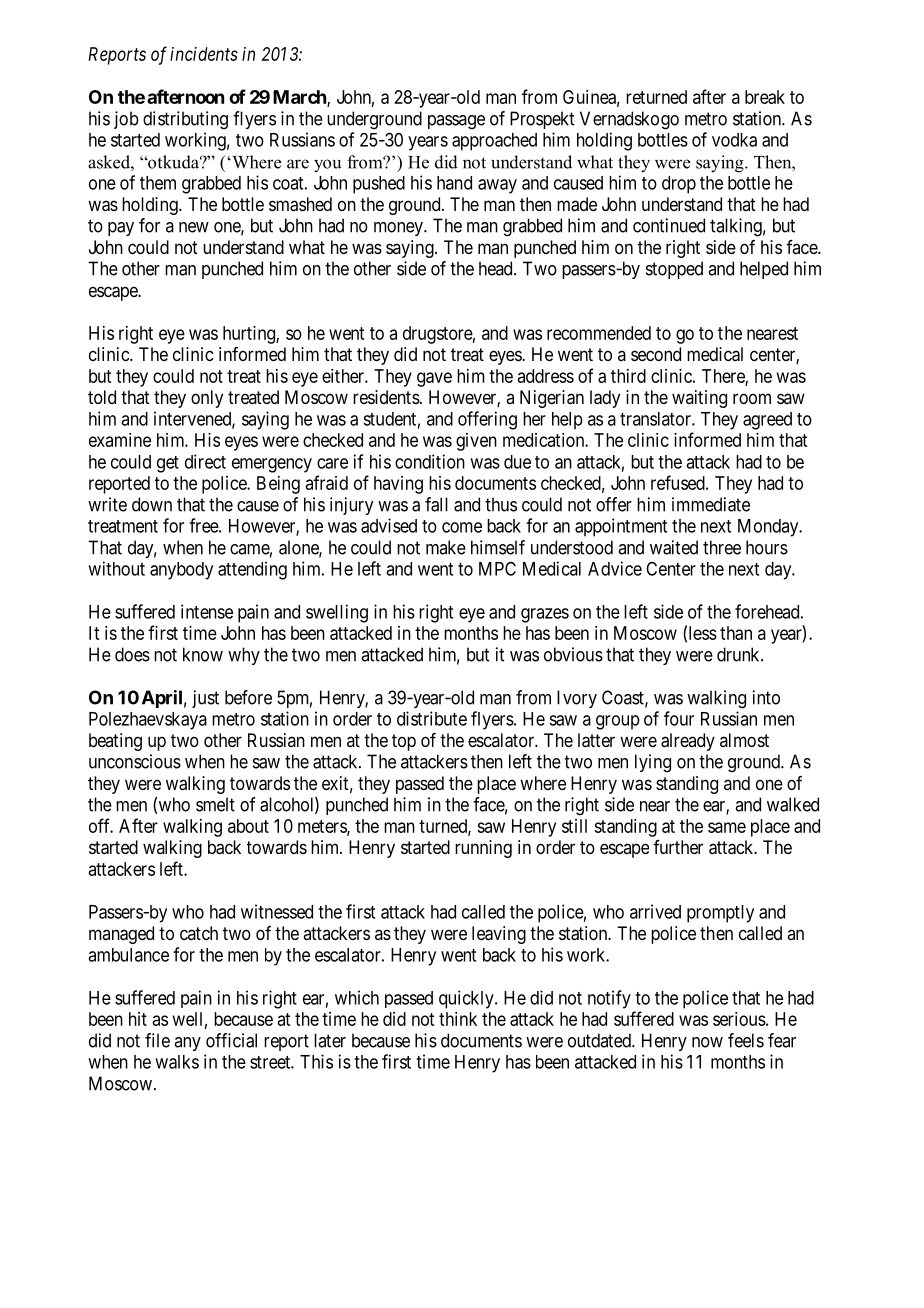  I want to click on immediate, so click(711, 504).
